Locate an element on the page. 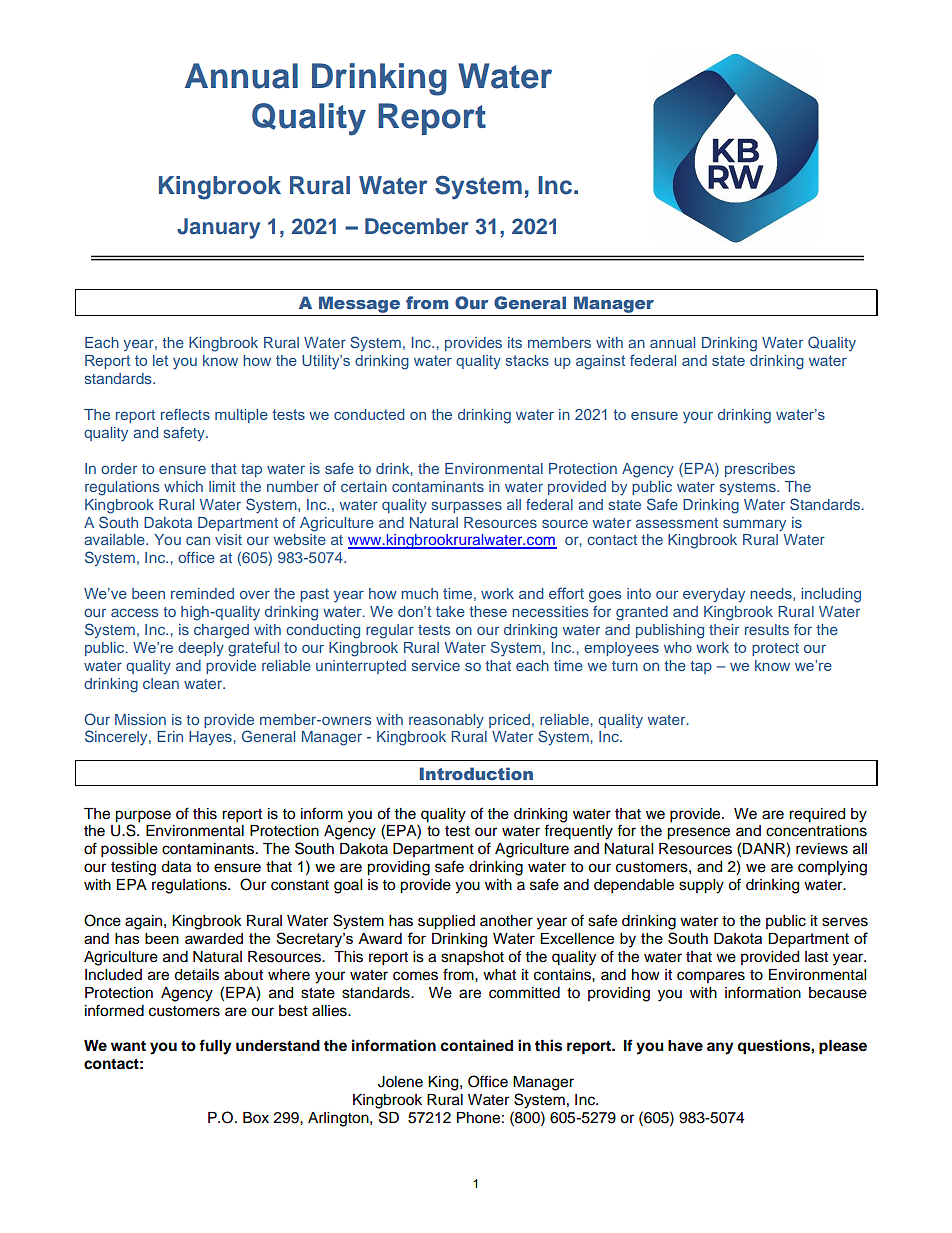  Box is located at coordinates (256, 1118).
